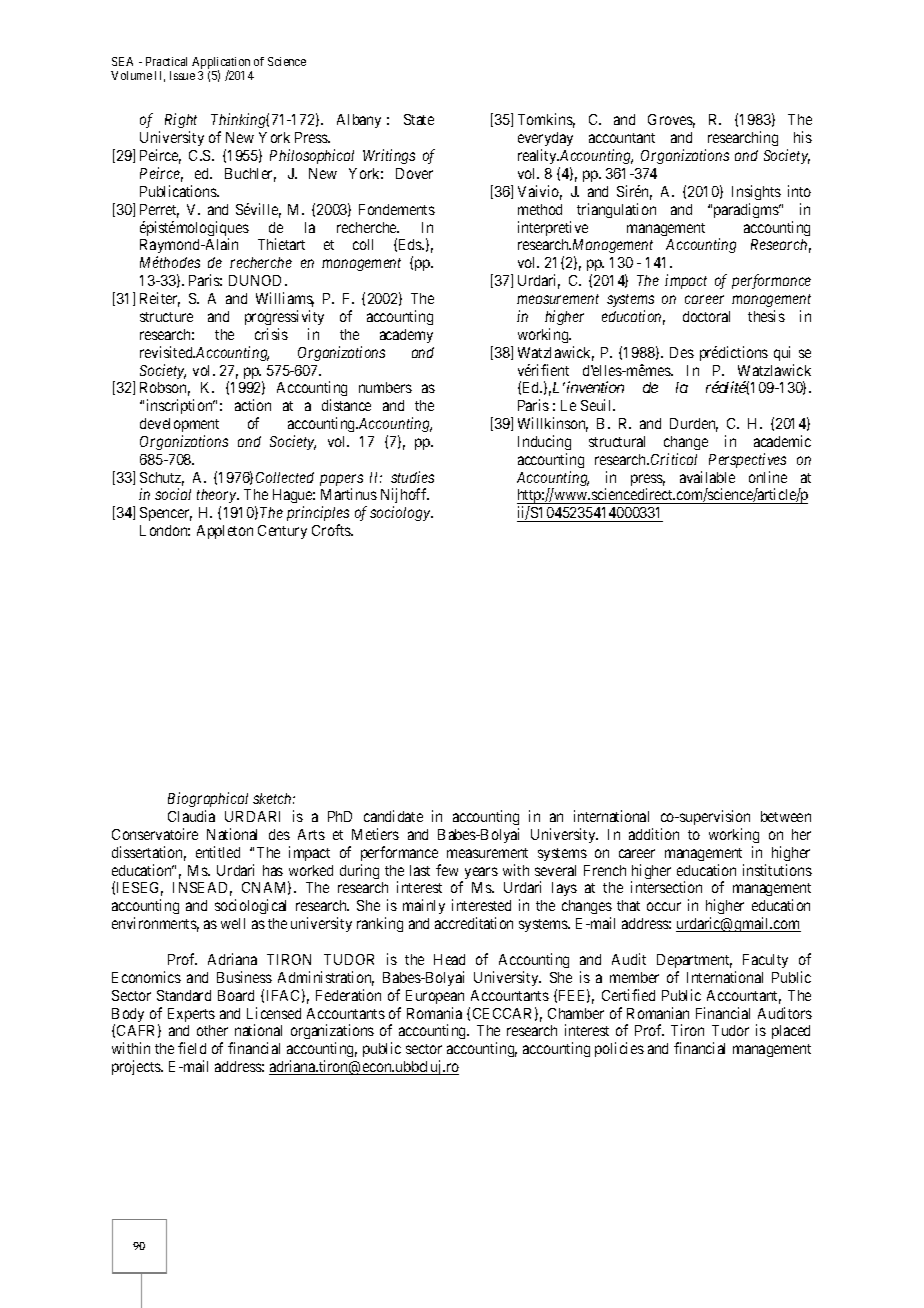 This screenshot has width=924, height=1308. Describe the element at coordinates (786, 816) in the screenshot. I see `between` at that location.
